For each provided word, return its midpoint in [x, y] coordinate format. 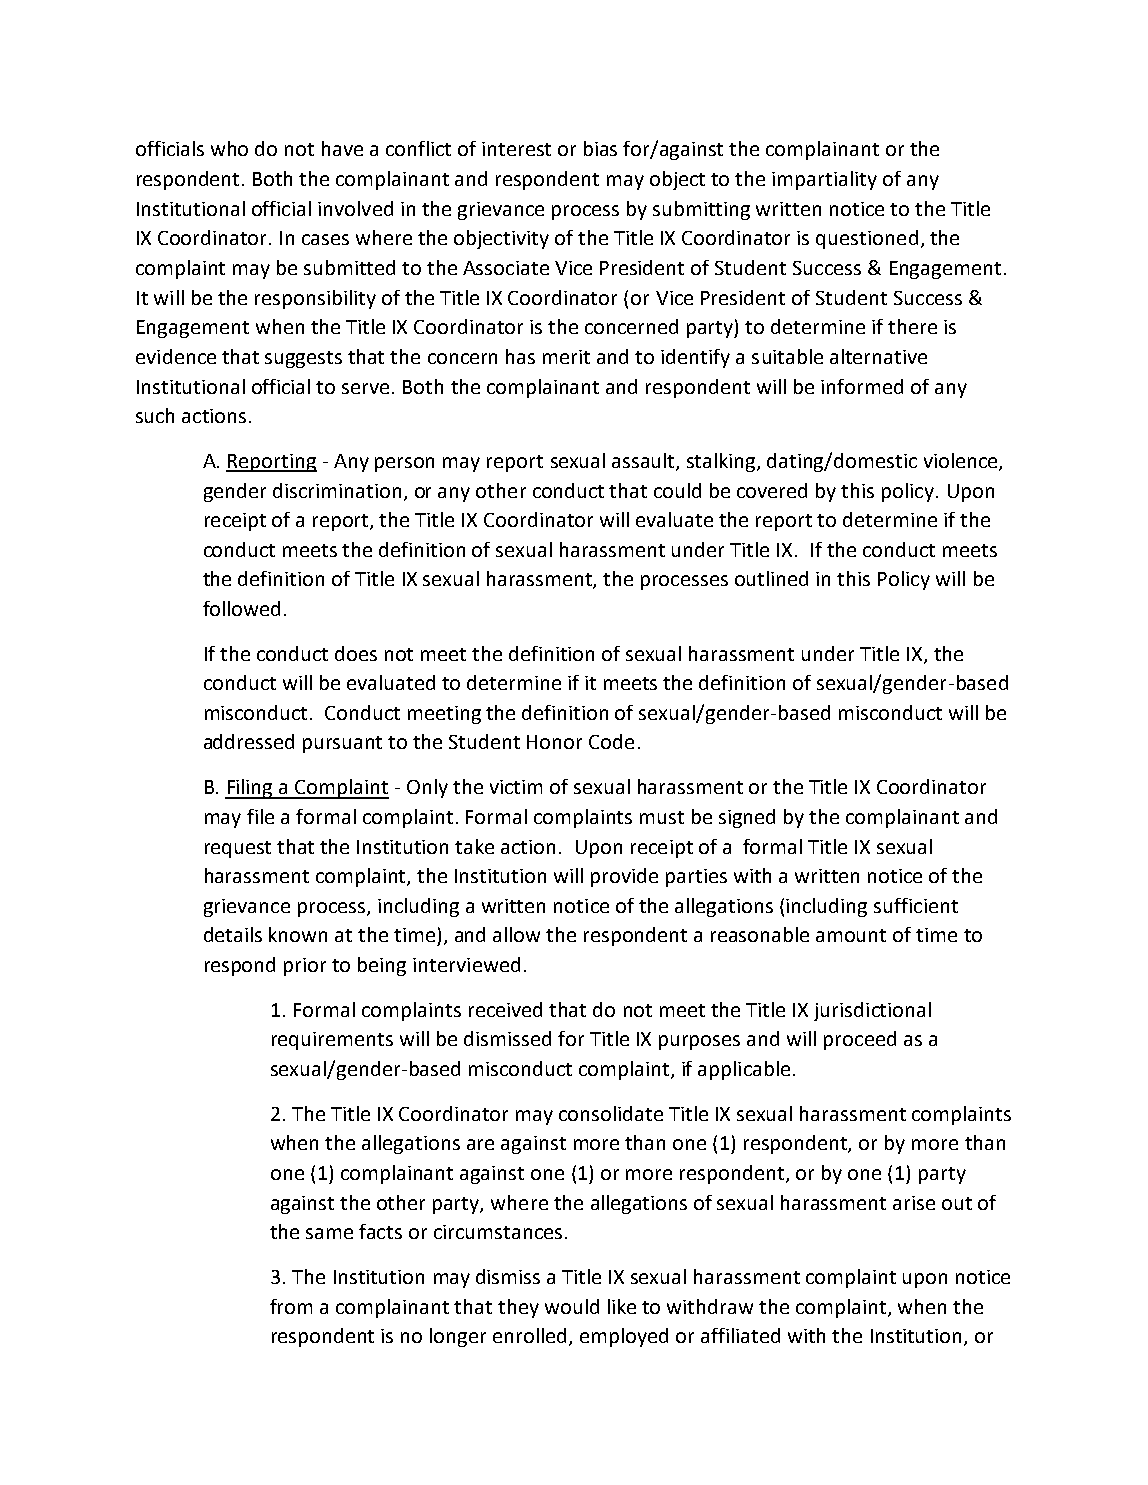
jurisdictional [872, 1011]
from [291, 1306]
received [505, 1009]
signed [747, 818]
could [677, 490]
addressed [249, 741]
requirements [332, 1041]
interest [516, 149]
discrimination [337, 490]
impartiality [824, 180]
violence [962, 462]
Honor [554, 742]
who [229, 148]
